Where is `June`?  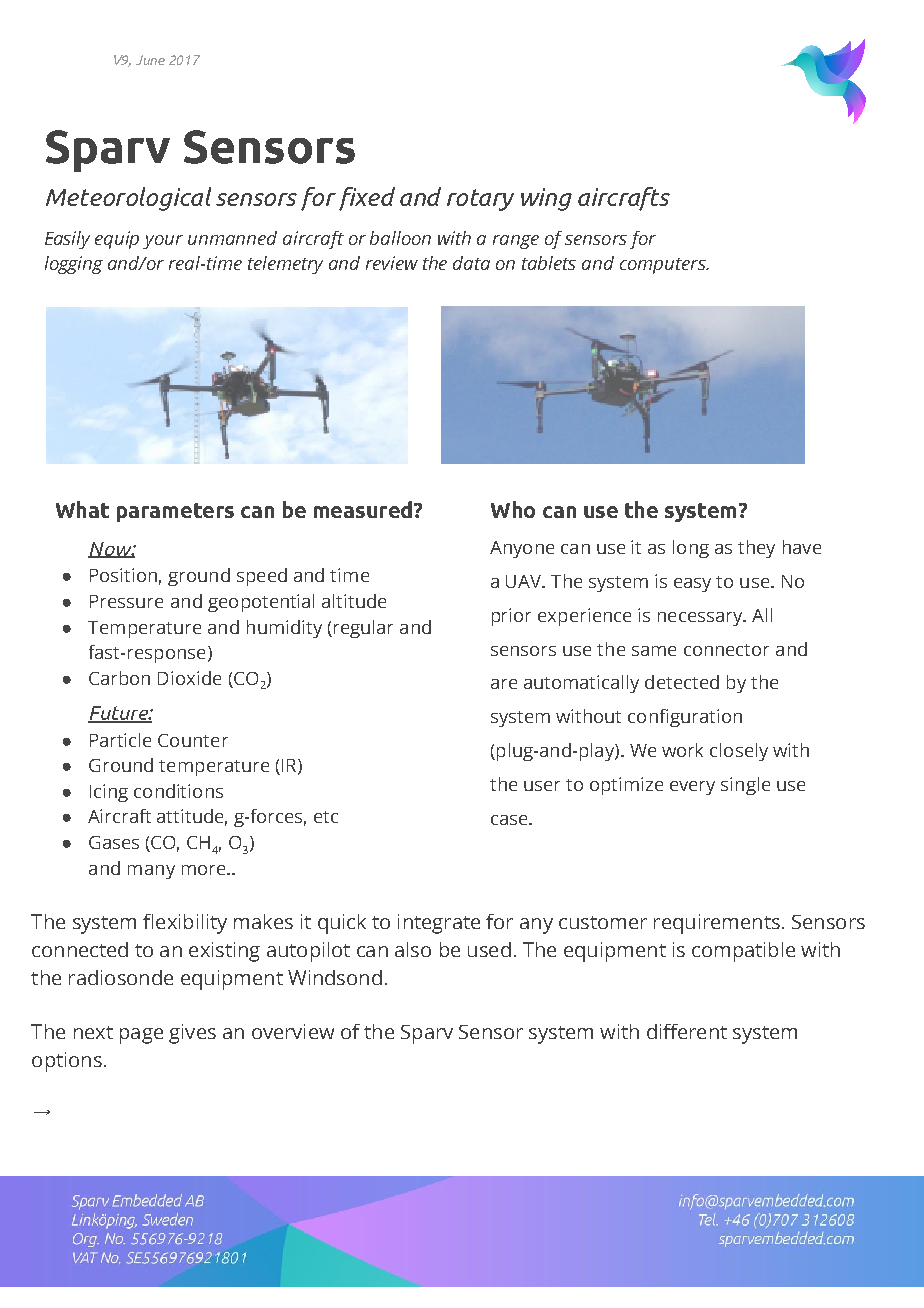 June is located at coordinates (150, 60).
